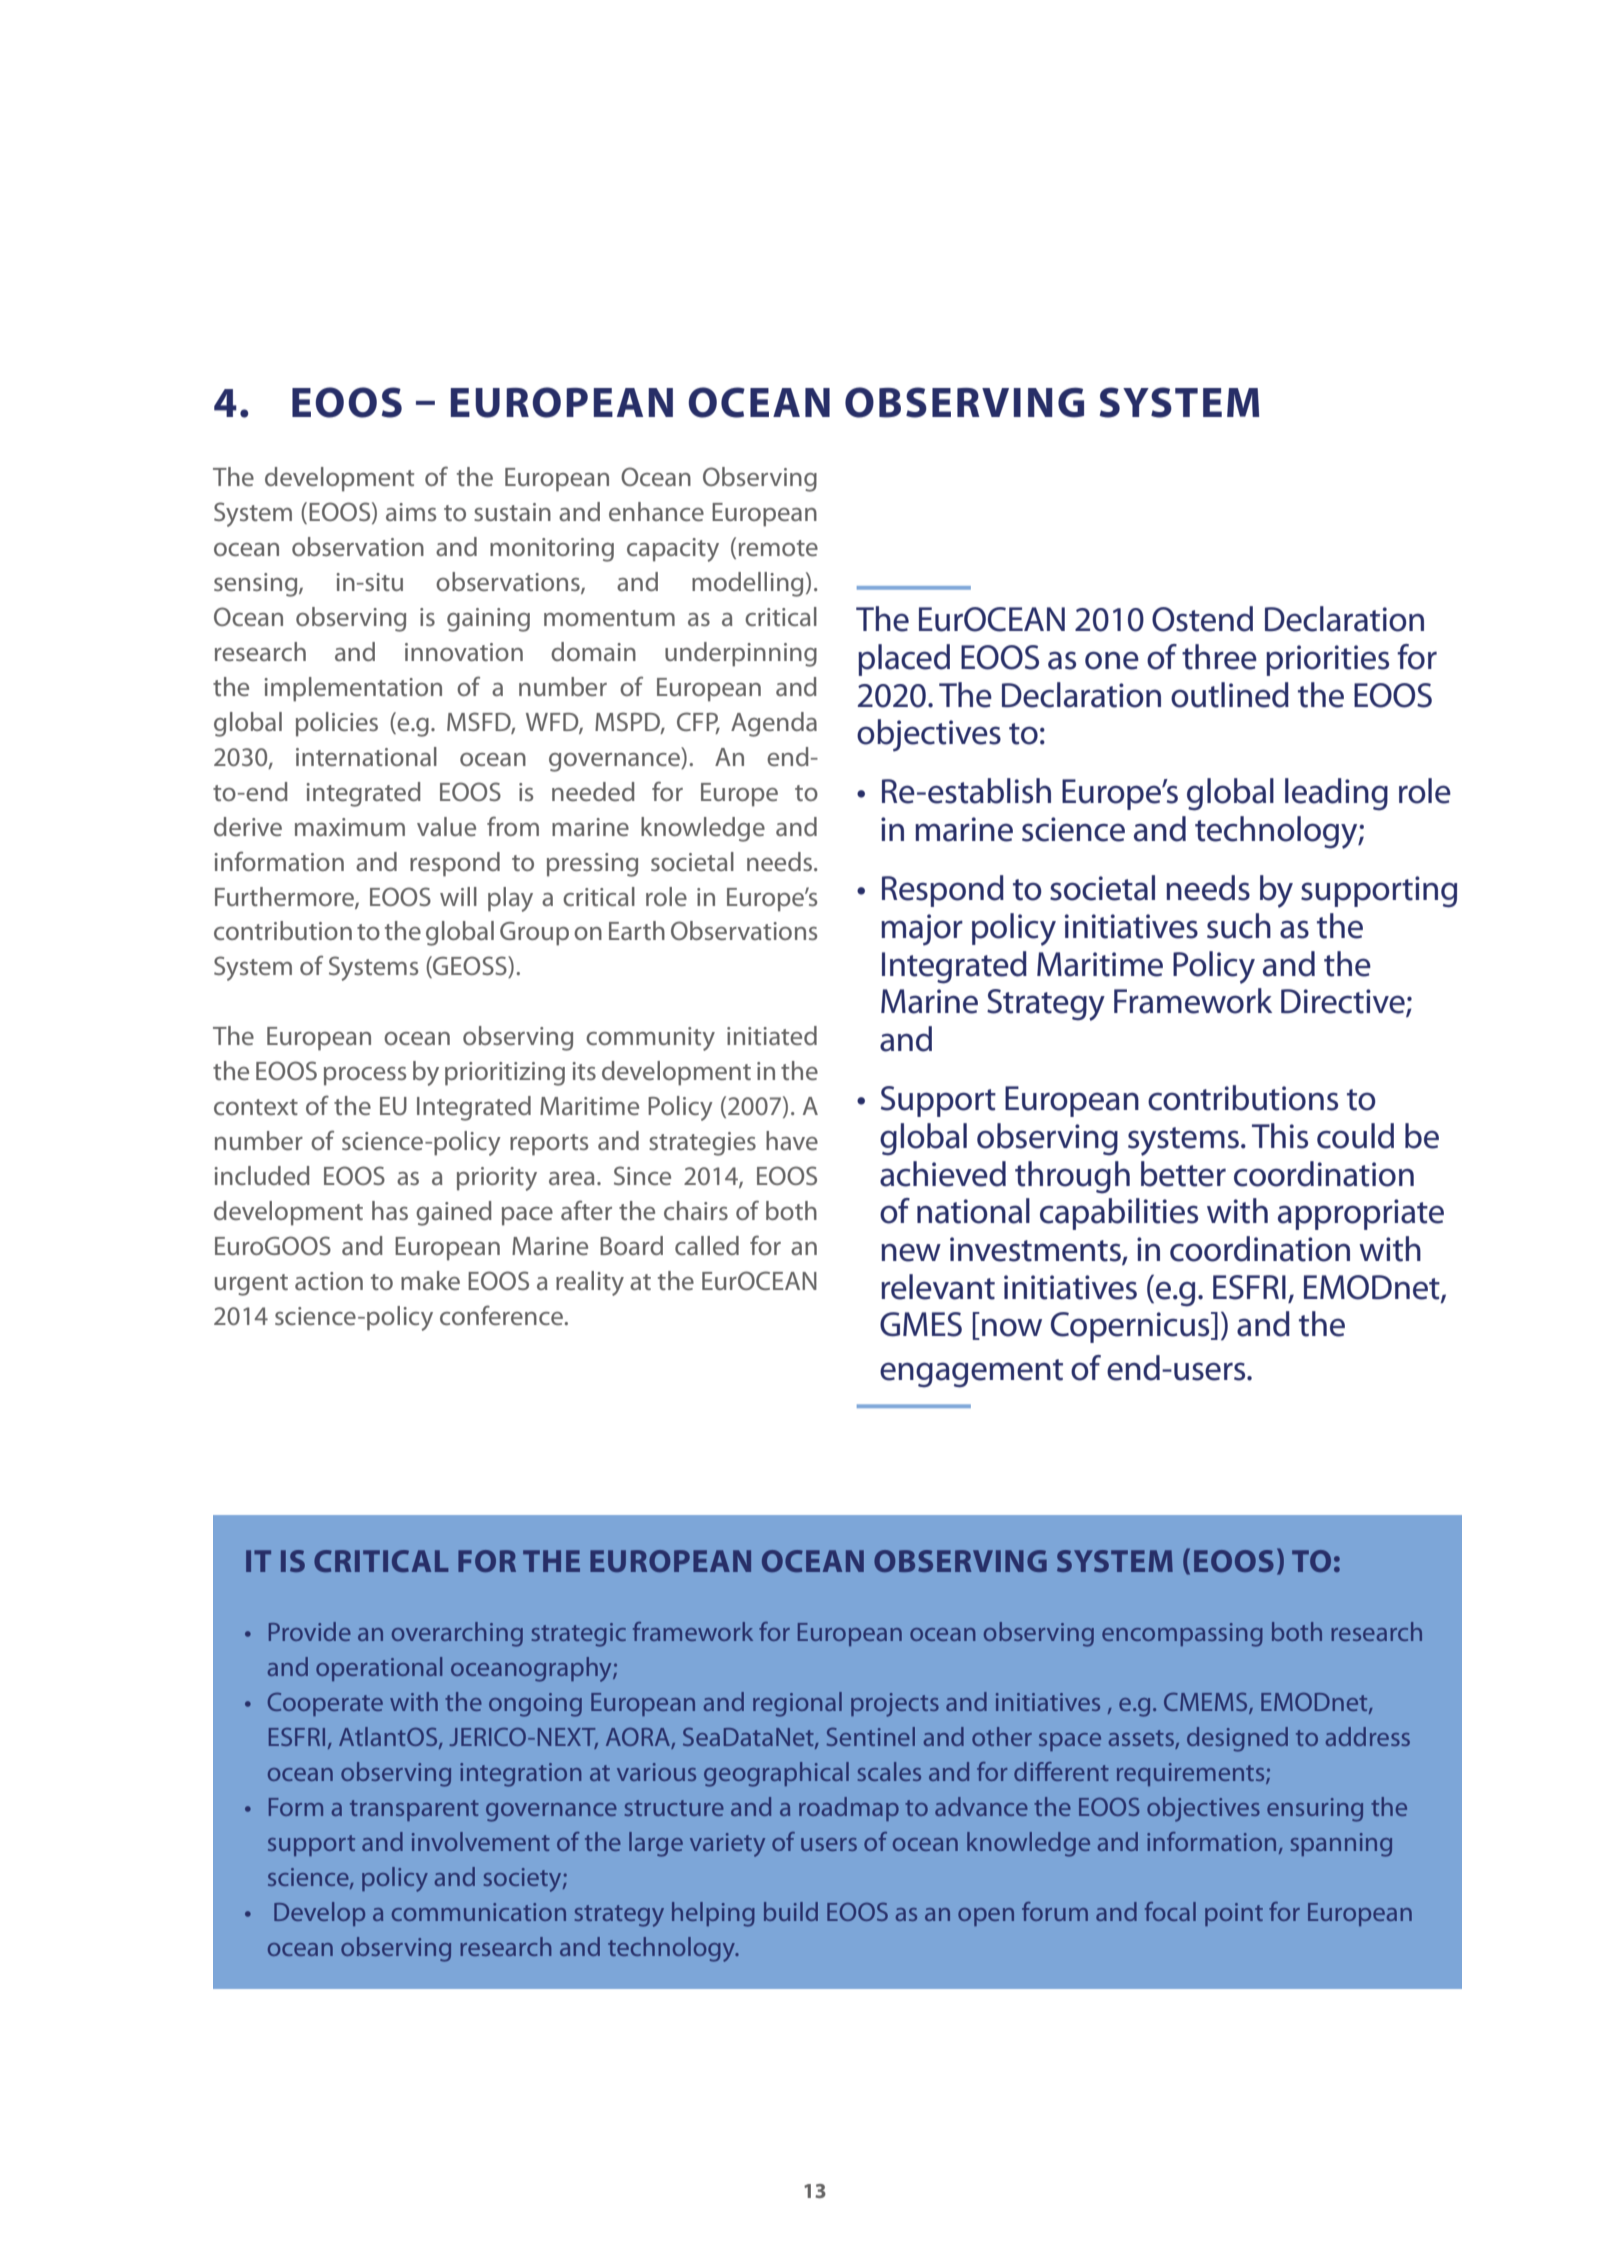 This page has height=2262, width=1599. What do you see at coordinates (791, 1911) in the page?
I see `build` at bounding box center [791, 1911].
